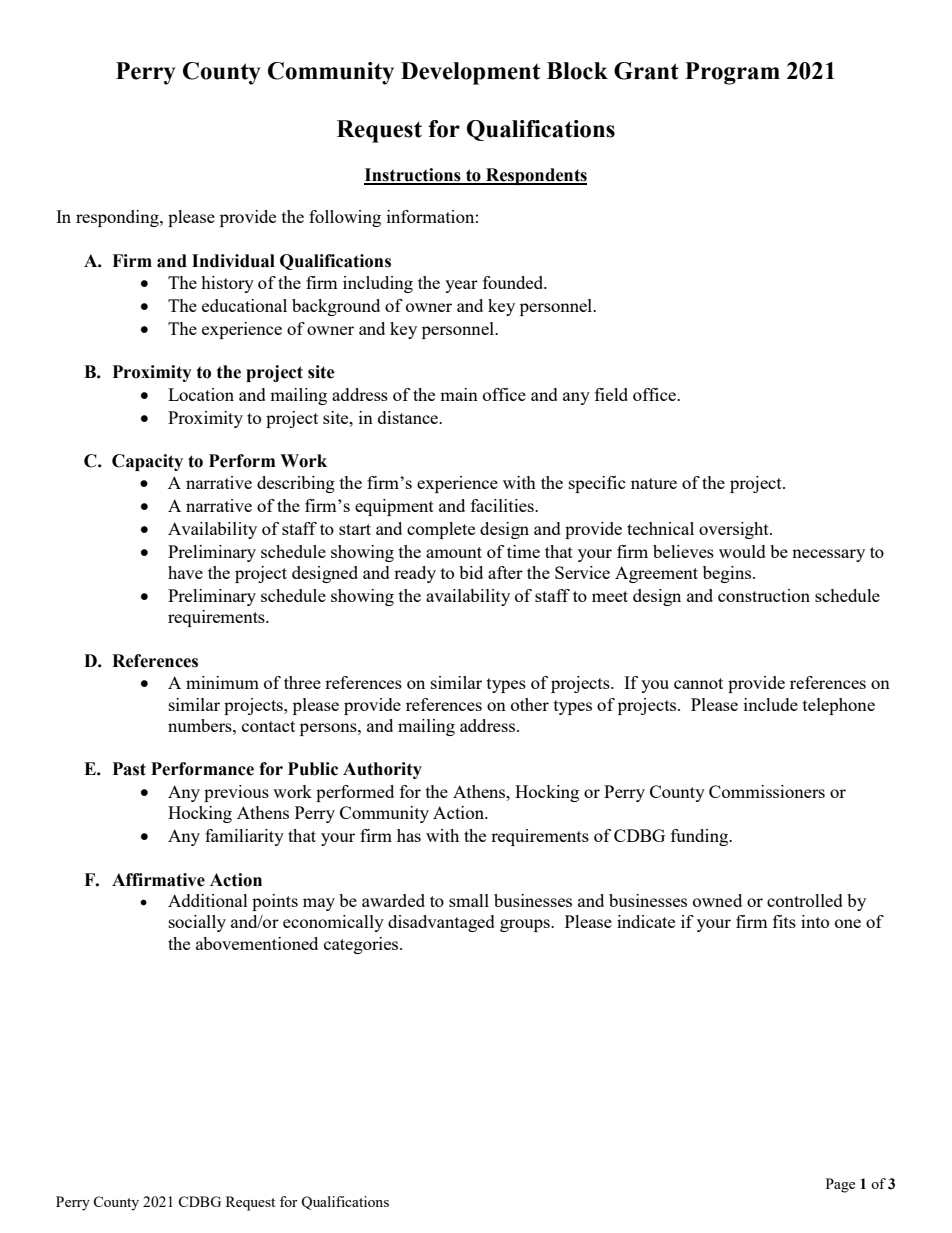 Image resolution: width=952 pixels, height=1233 pixels. What do you see at coordinates (732, 73) in the screenshot?
I see `Program` at bounding box center [732, 73].
